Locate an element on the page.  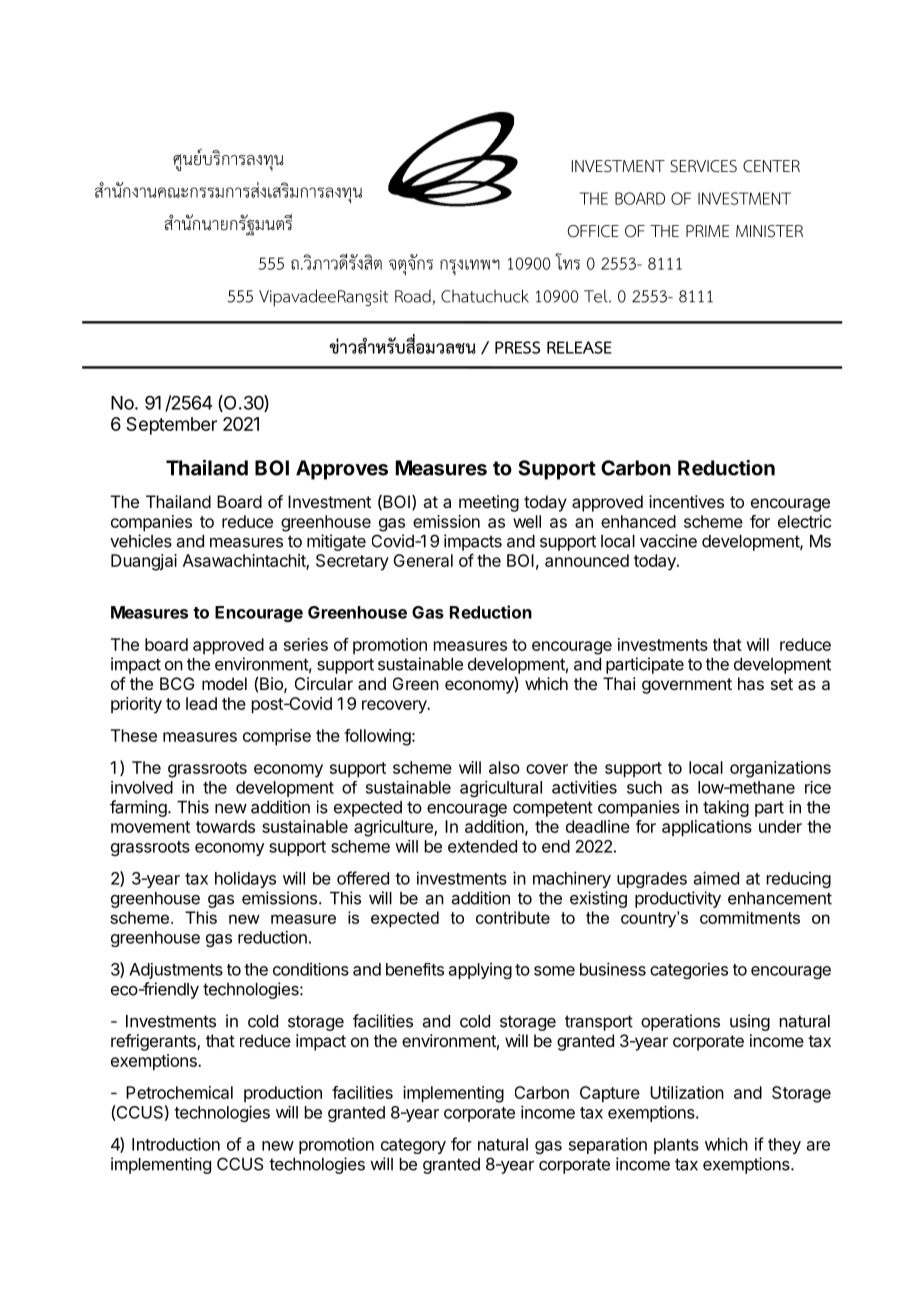
category is located at coordinates (413, 1146).
